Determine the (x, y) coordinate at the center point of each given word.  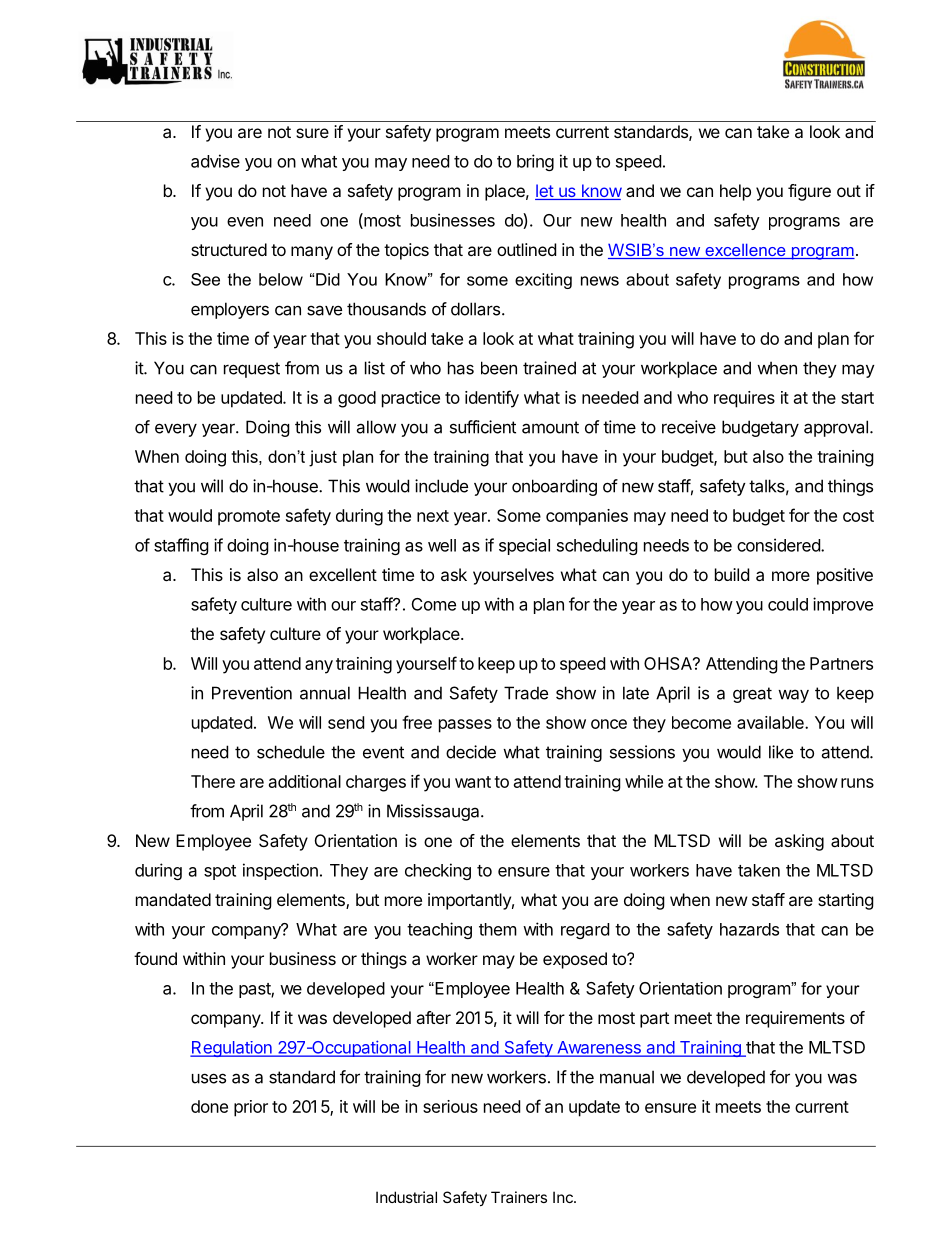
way (793, 696)
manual (627, 1077)
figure (809, 192)
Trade (526, 693)
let (545, 192)
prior (251, 1108)
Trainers (519, 1197)
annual (325, 693)
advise (215, 161)
